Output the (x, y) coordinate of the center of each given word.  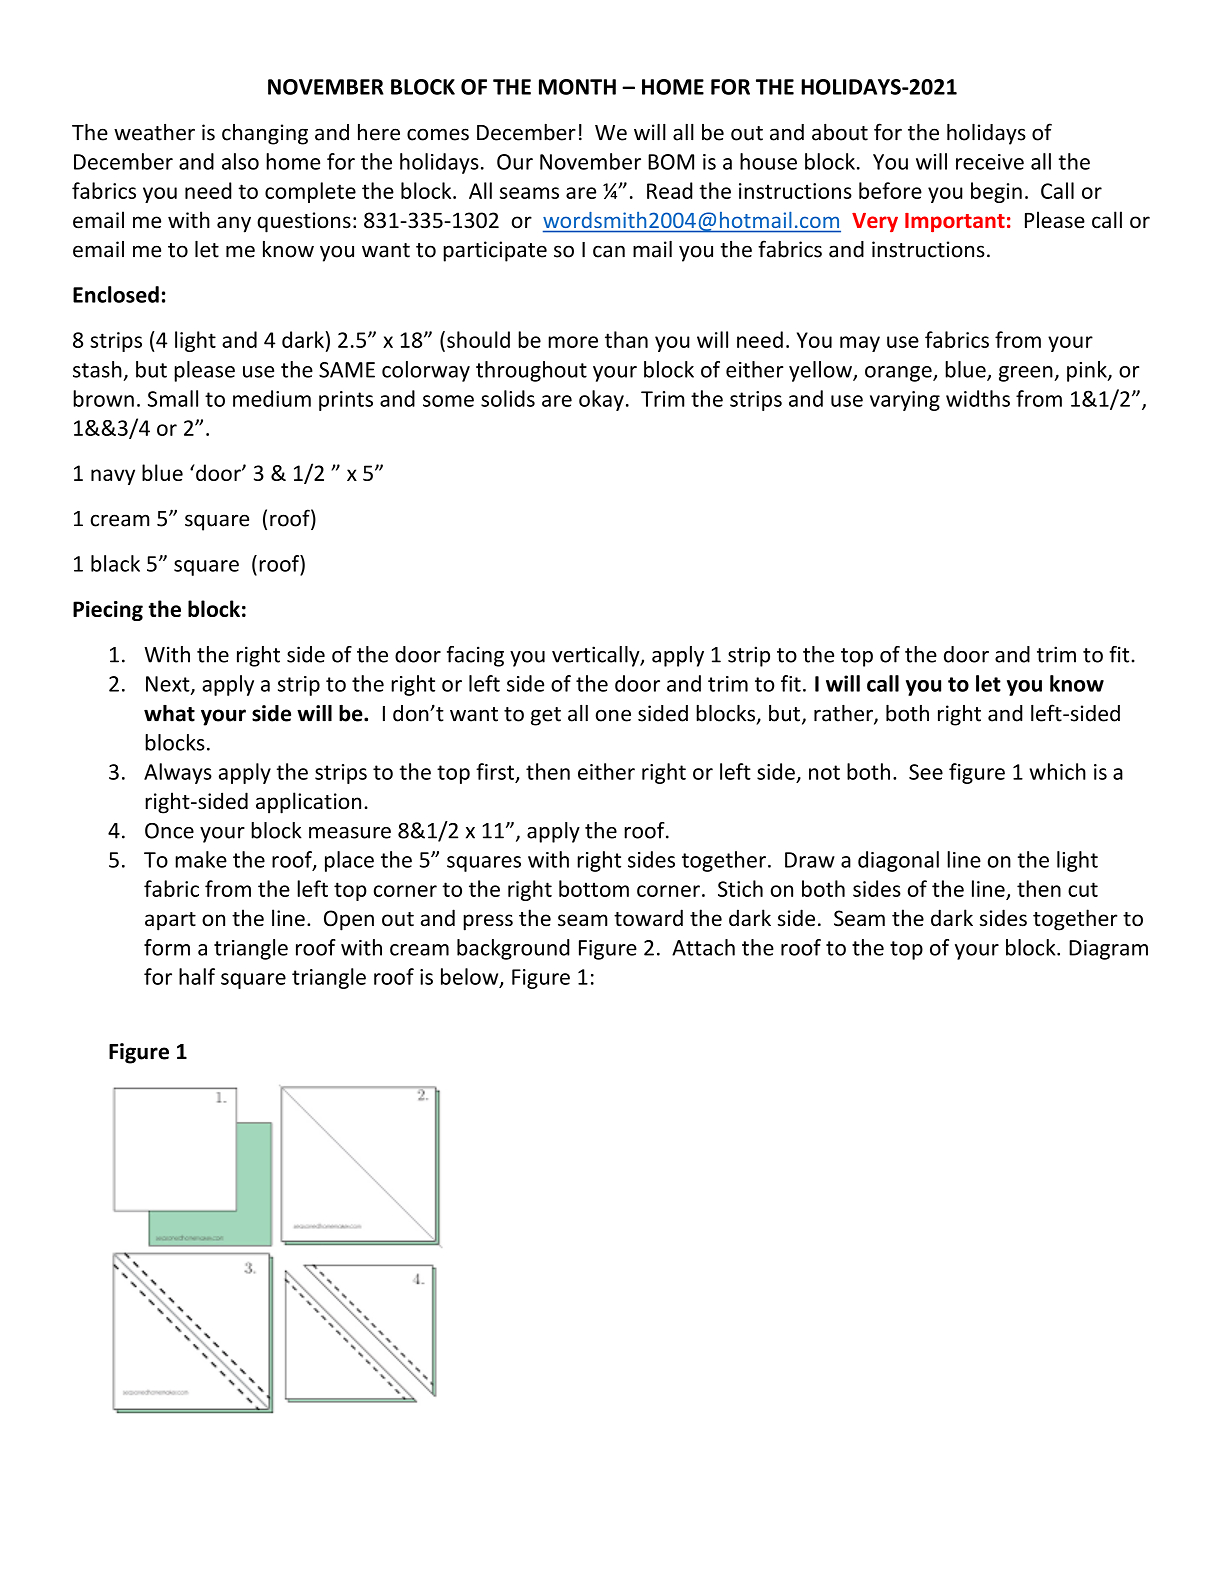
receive (990, 162)
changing (265, 134)
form (167, 947)
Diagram (1108, 950)
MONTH (577, 87)
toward (648, 918)
